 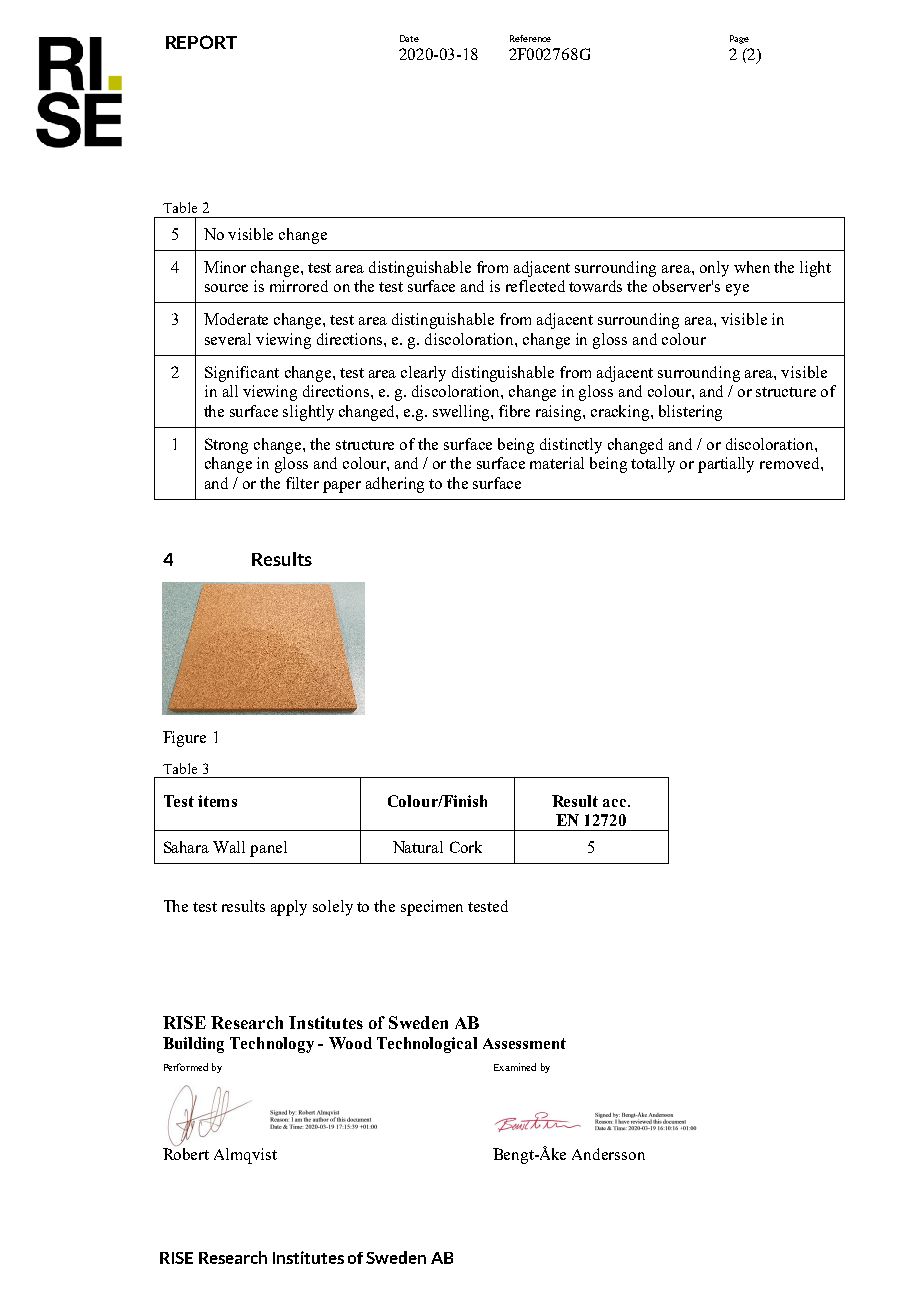 I want to click on Cork, so click(x=466, y=847).
